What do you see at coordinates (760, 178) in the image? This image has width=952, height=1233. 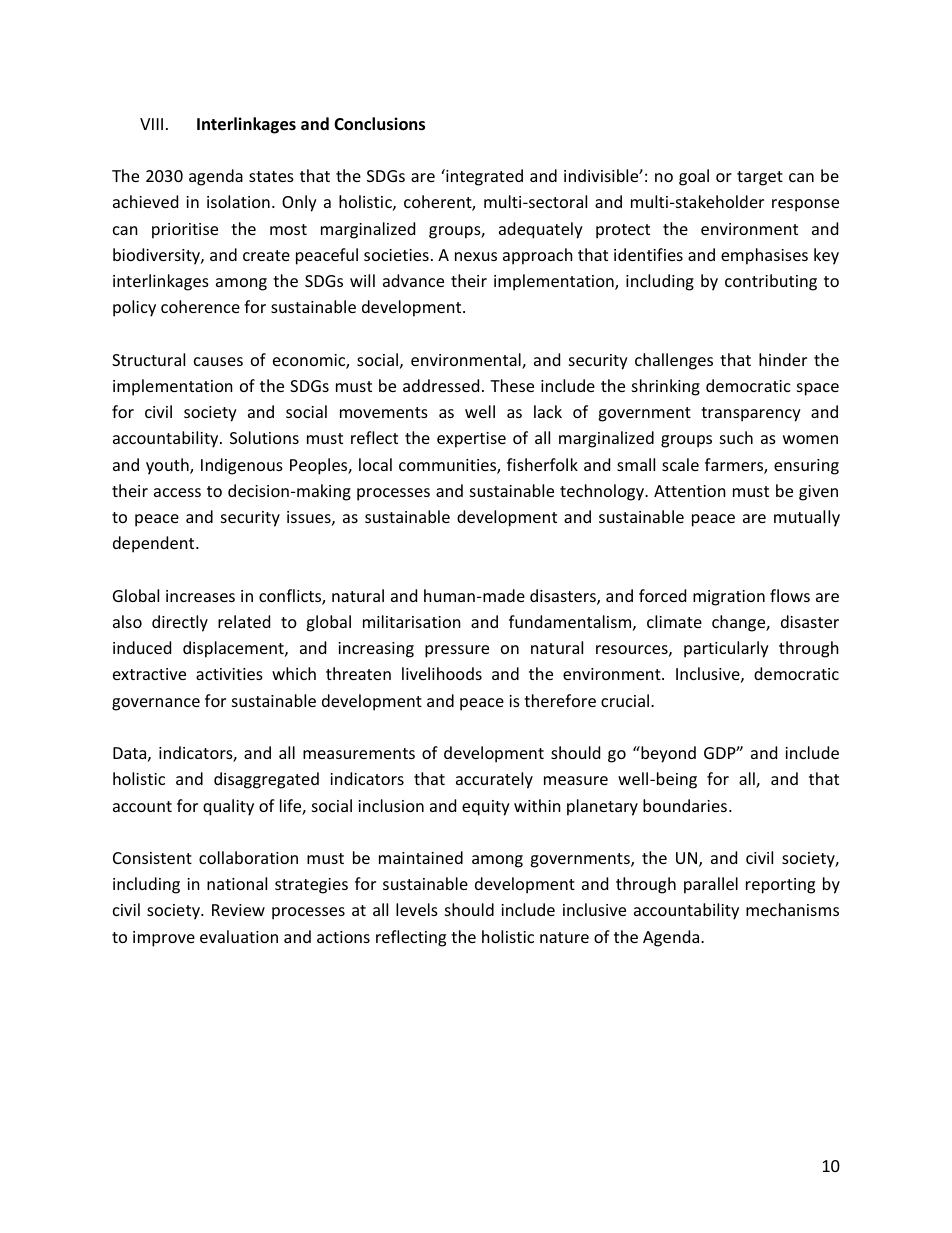 I see `target` at bounding box center [760, 178].
